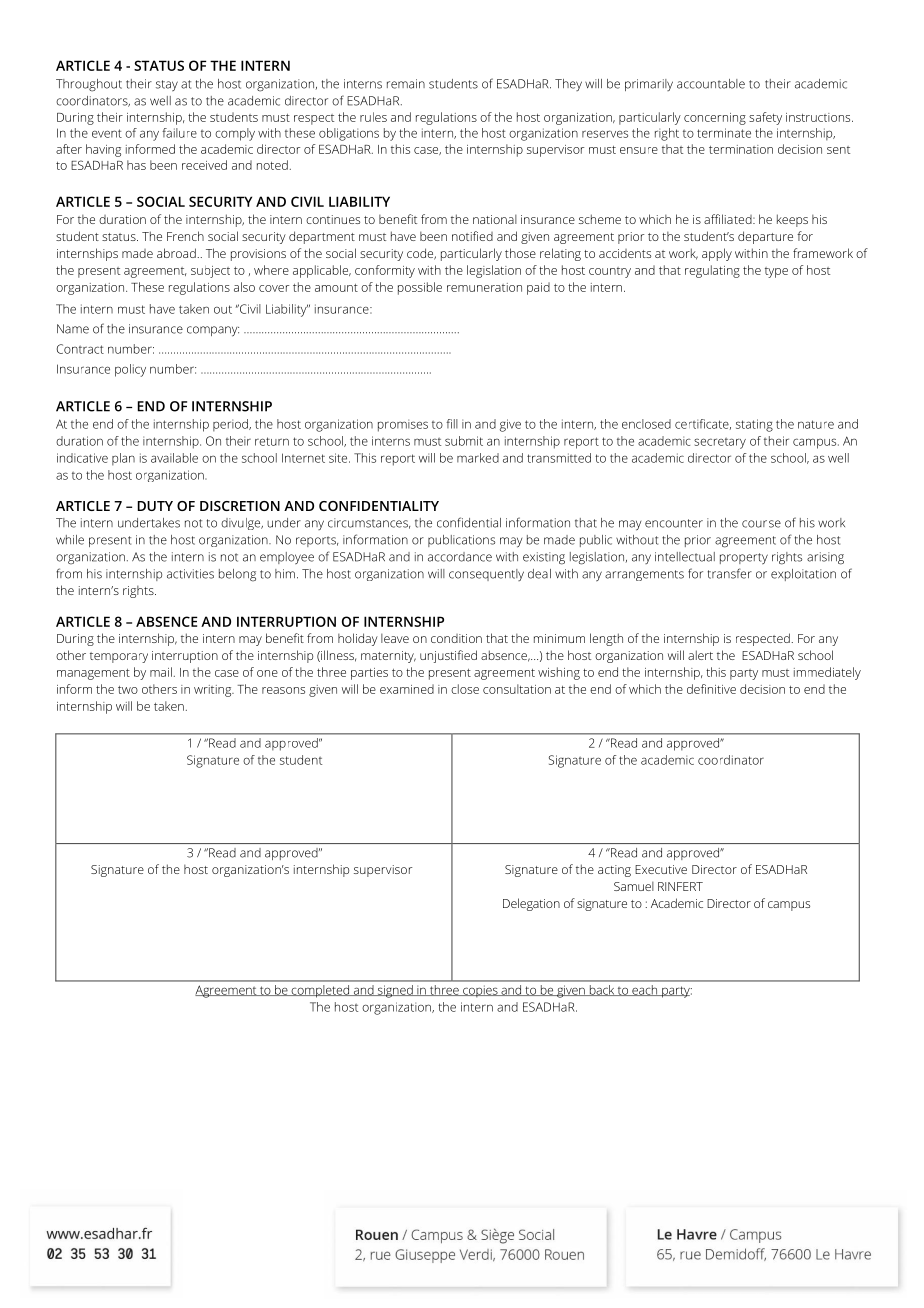 The height and width of the screenshot is (1308, 924). What do you see at coordinates (480, 991) in the screenshot?
I see `copies` at bounding box center [480, 991].
